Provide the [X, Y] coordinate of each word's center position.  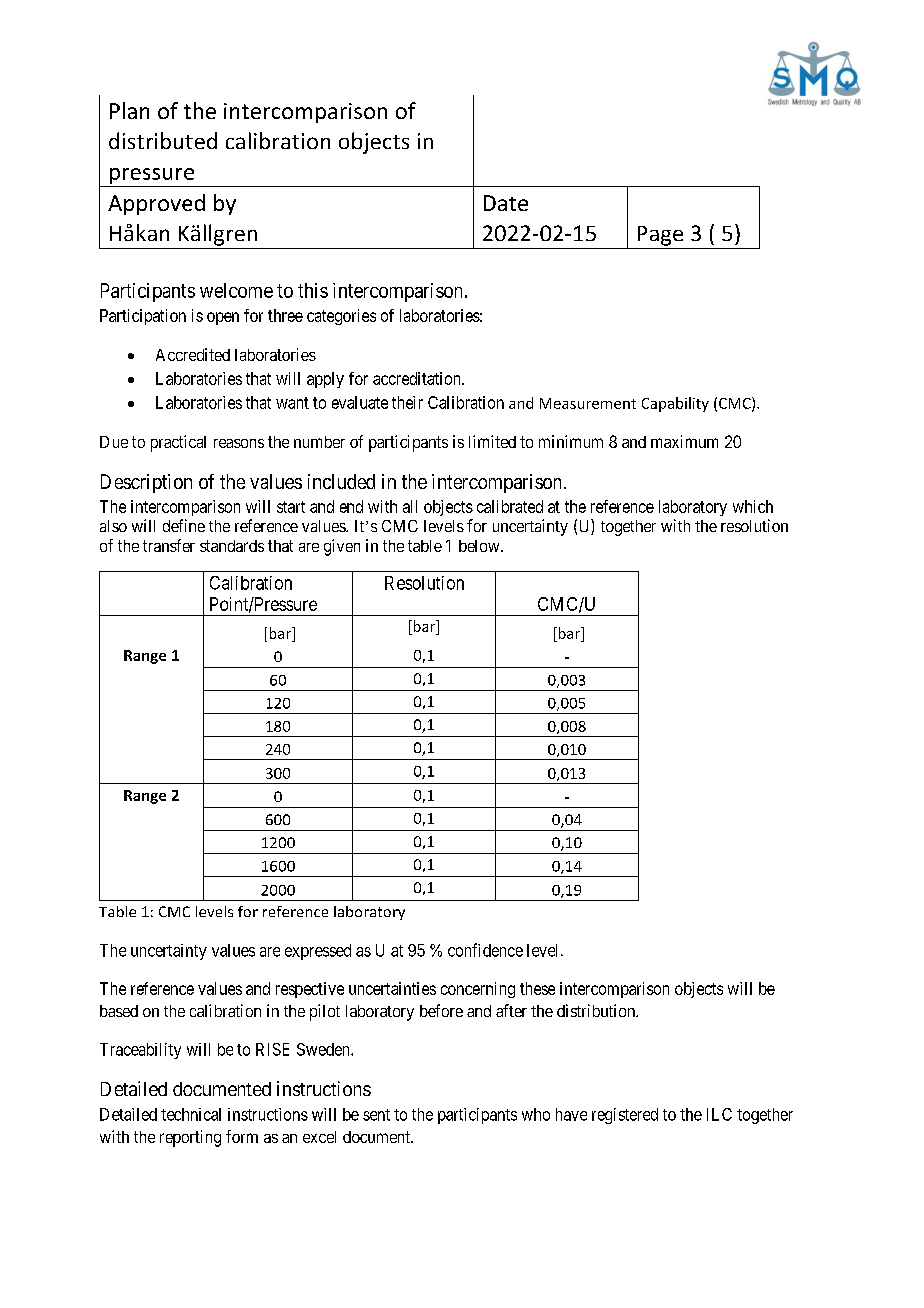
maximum [684, 441]
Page [660, 236]
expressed [318, 952]
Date [506, 203]
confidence [485, 950]
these [537, 988]
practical [178, 443]
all [410, 506]
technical [191, 1114]
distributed [163, 140]
